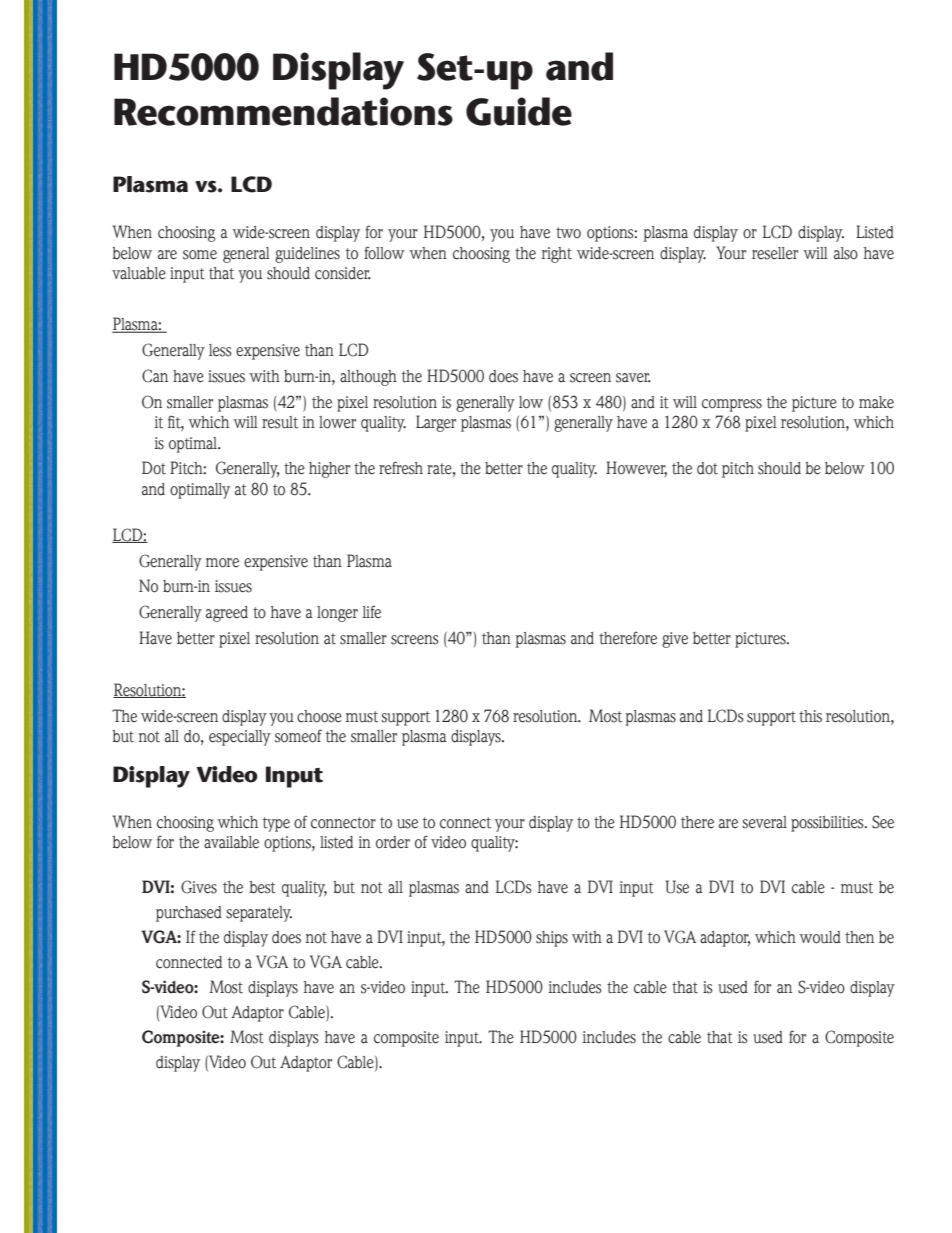  I want to click on Recommendations, so click(283, 111).
